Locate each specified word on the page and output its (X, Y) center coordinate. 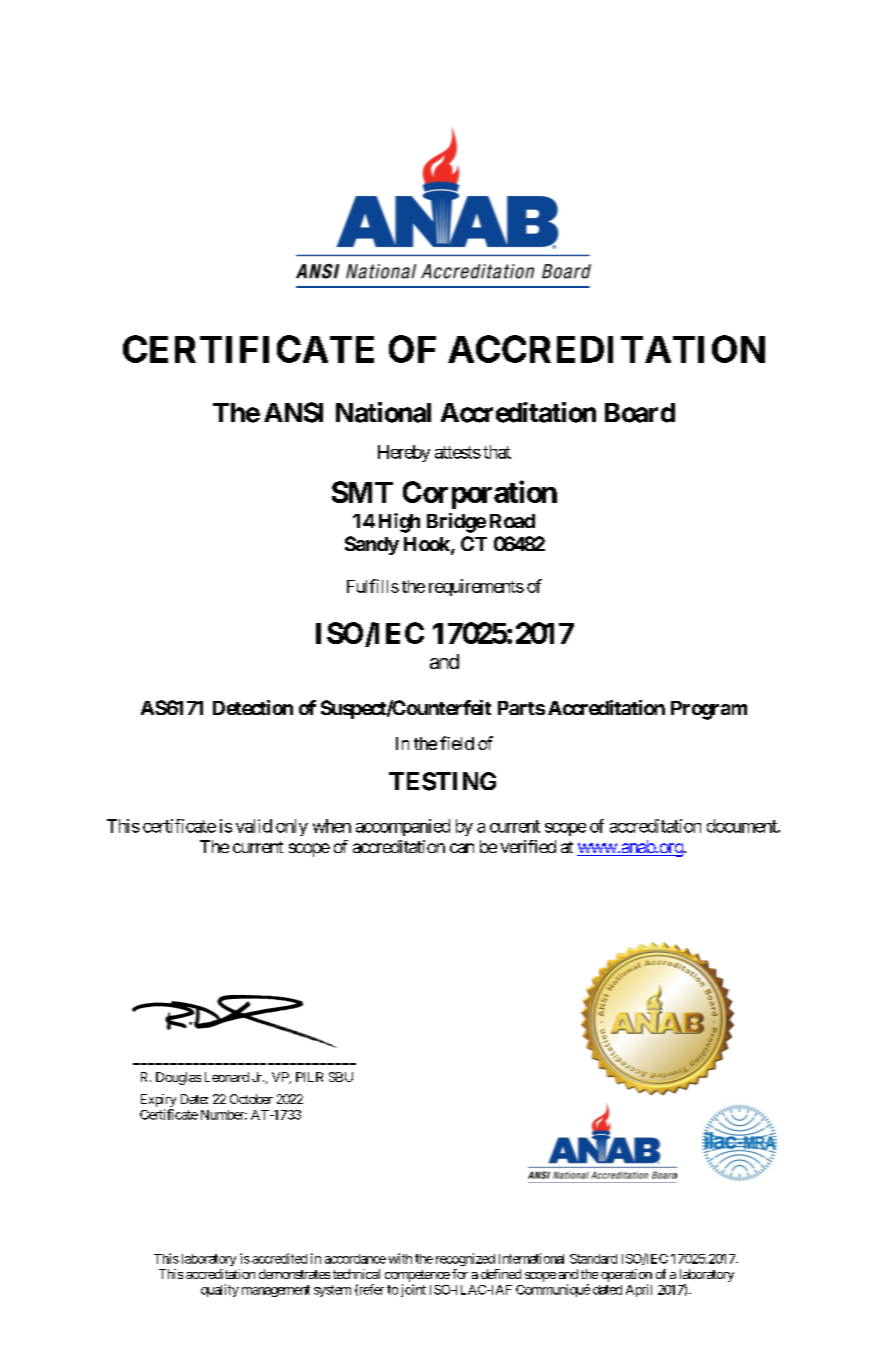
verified (528, 846)
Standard (593, 1259)
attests (458, 452)
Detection (253, 707)
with (400, 1258)
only (292, 827)
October (251, 1099)
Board (640, 413)
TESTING (442, 781)
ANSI (293, 412)
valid (254, 826)
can (462, 848)
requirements (476, 587)
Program (709, 710)
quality (220, 1290)
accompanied (403, 827)
